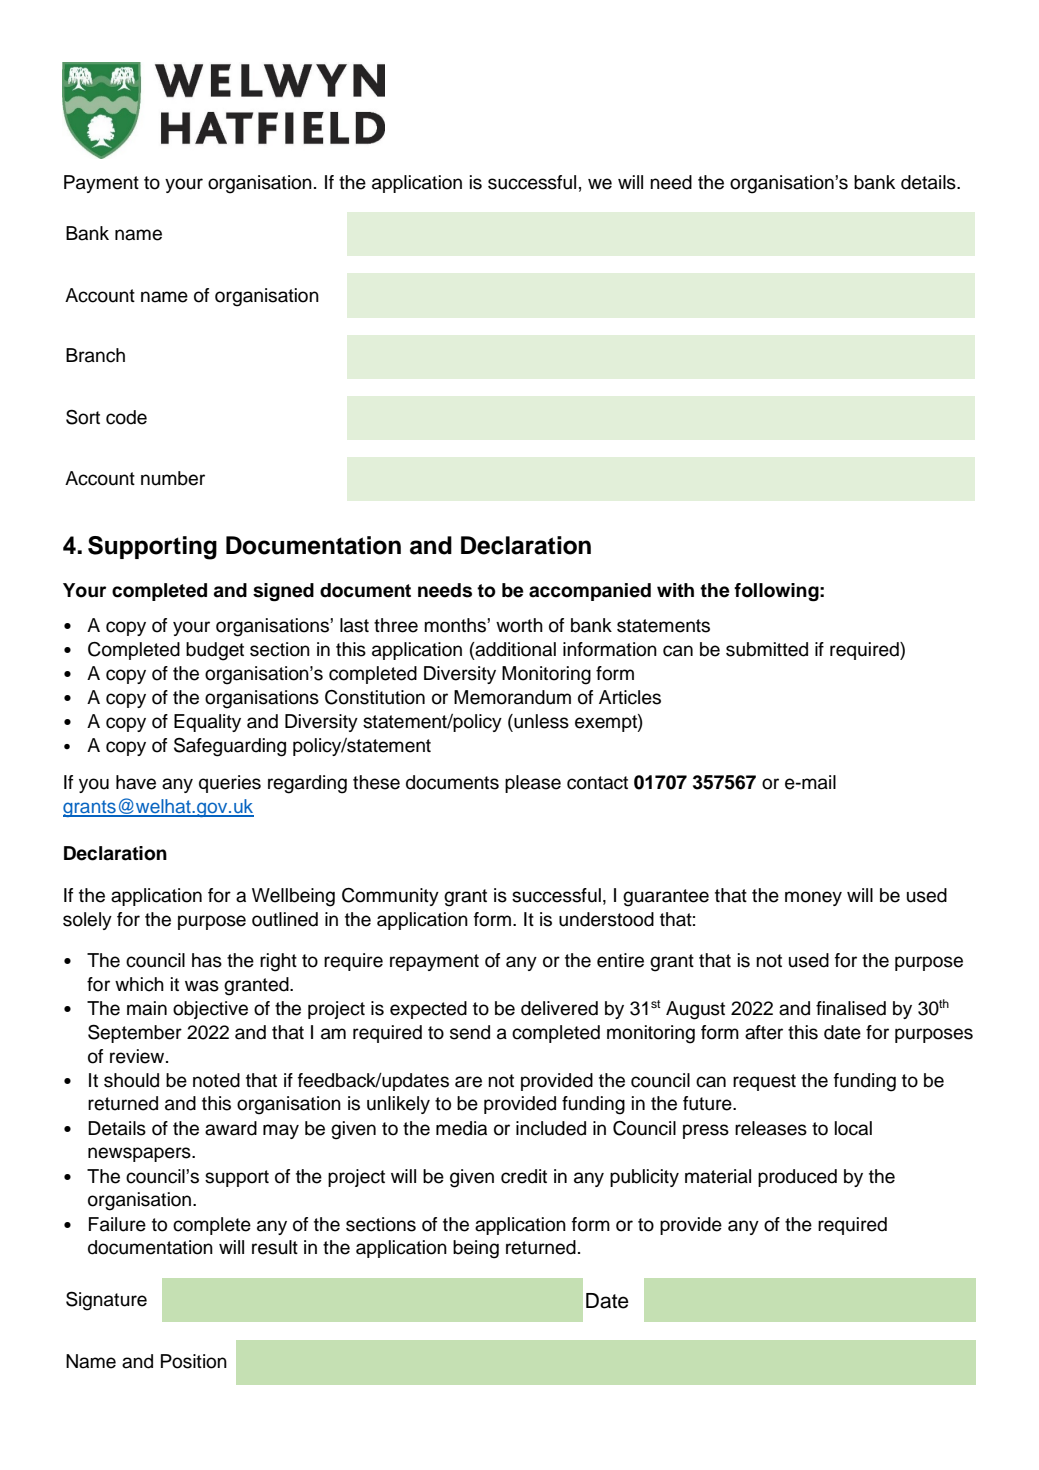 The height and width of the screenshot is (1470, 1039). Describe the element at coordinates (764, 1032) in the screenshot. I see `after` at that location.
